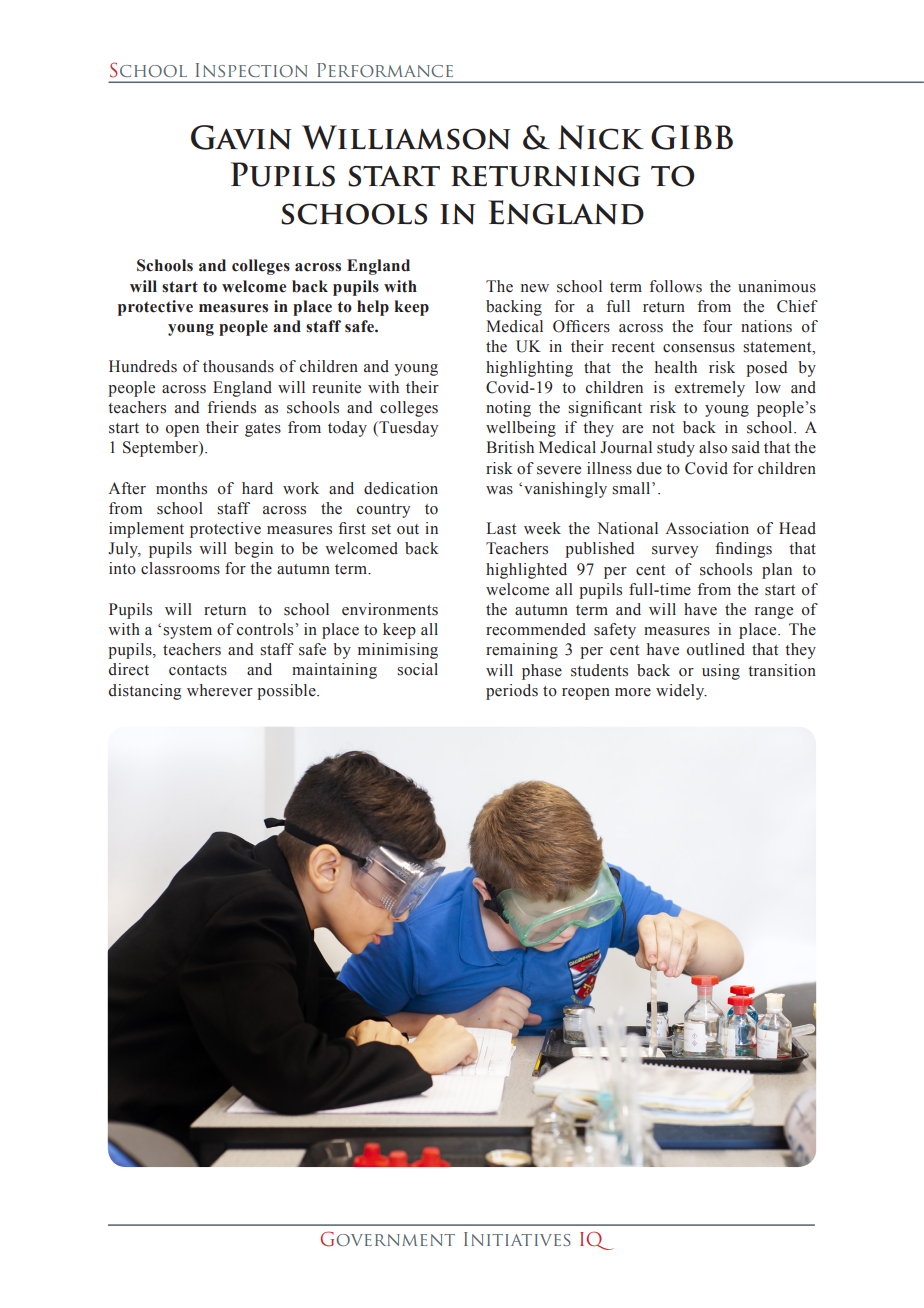 Image resolution: width=924 pixels, height=1308 pixels. Describe the element at coordinates (385, 70) in the document. I see `Performance` at that location.
